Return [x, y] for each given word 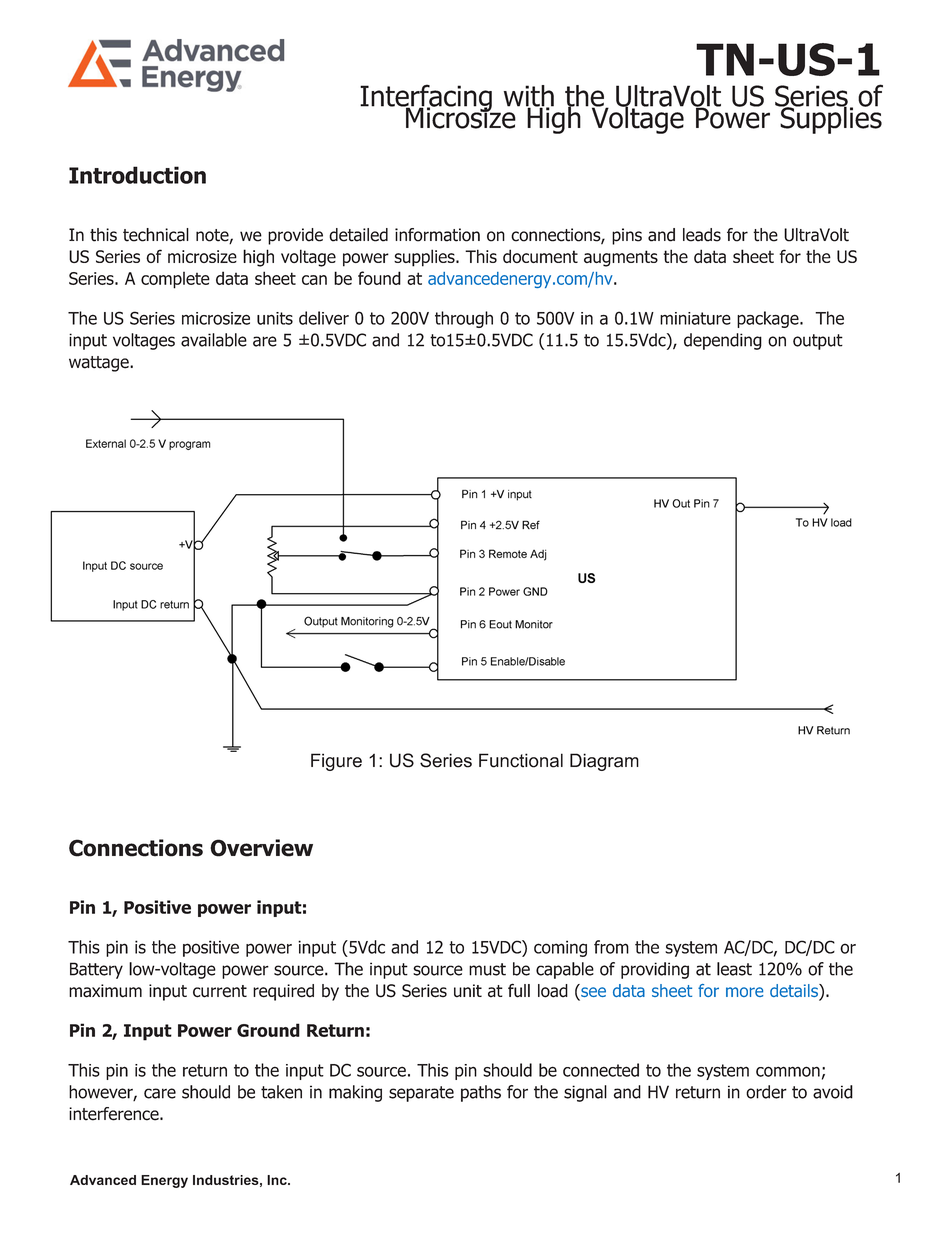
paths [481, 1093]
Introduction [137, 175]
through [464, 319]
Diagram [604, 762]
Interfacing [427, 99]
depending [723, 341]
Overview [261, 848]
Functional [521, 760]
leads [702, 235]
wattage [100, 364]
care [160, 1093]
